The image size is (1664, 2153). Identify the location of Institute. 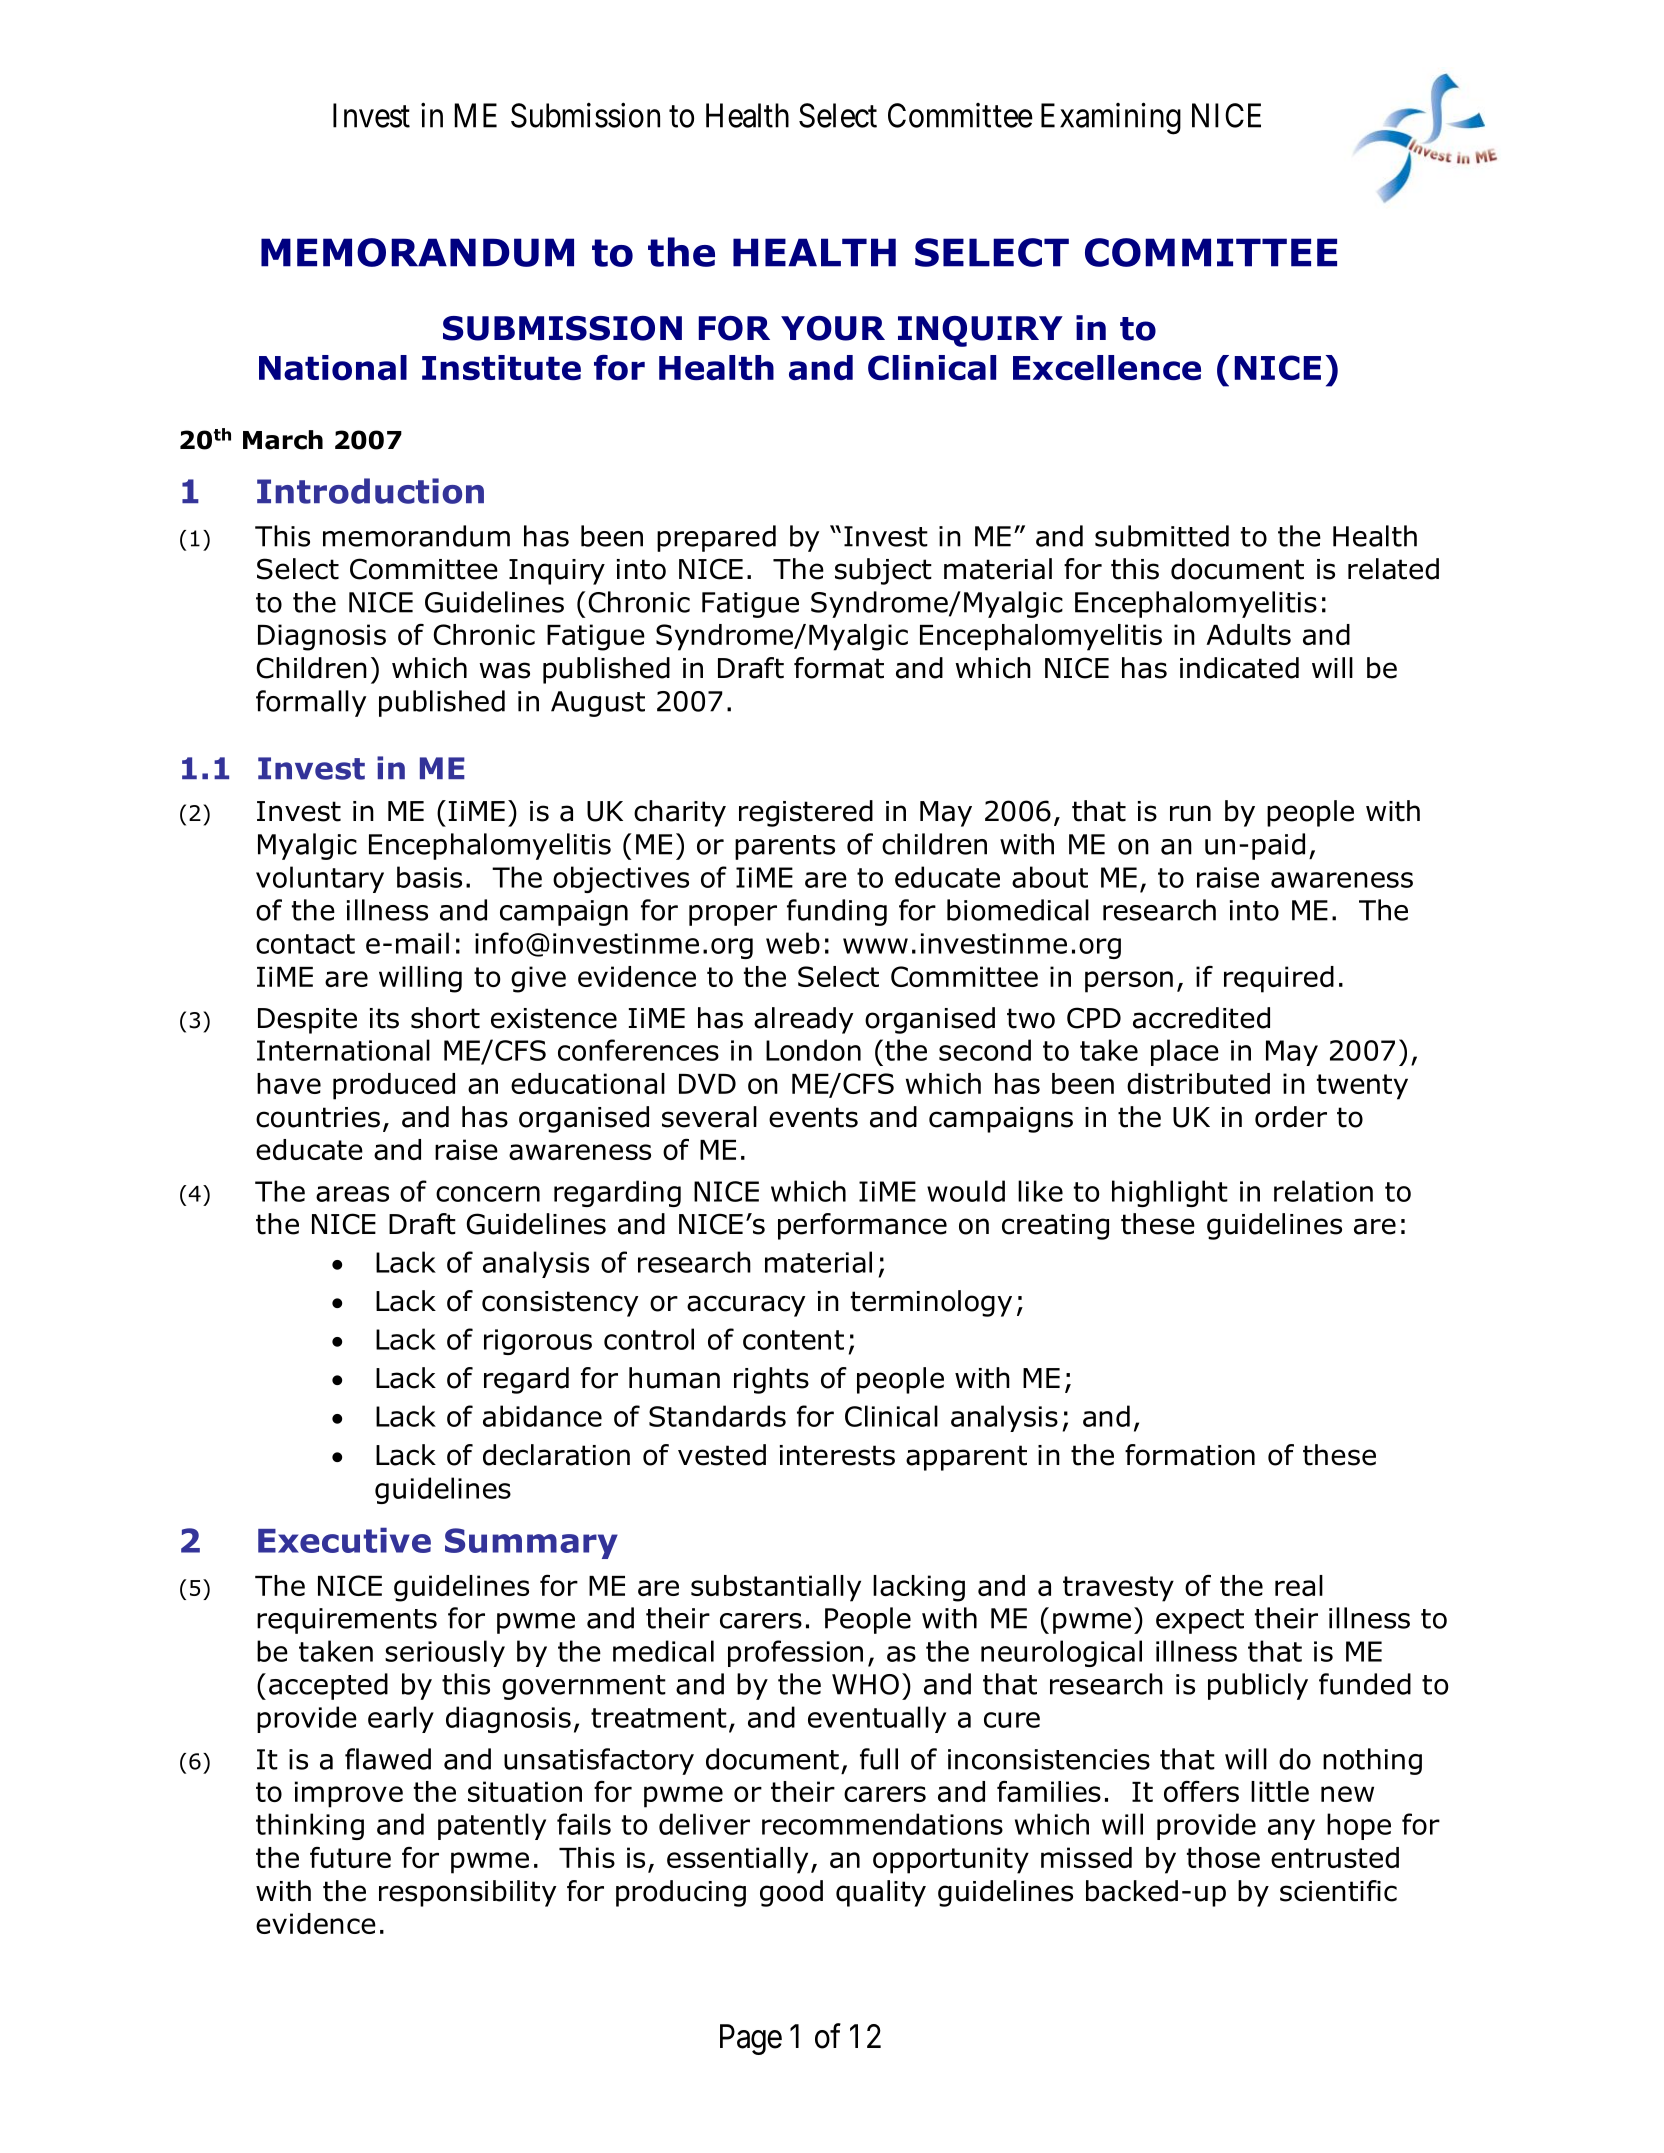
(501, 368).
